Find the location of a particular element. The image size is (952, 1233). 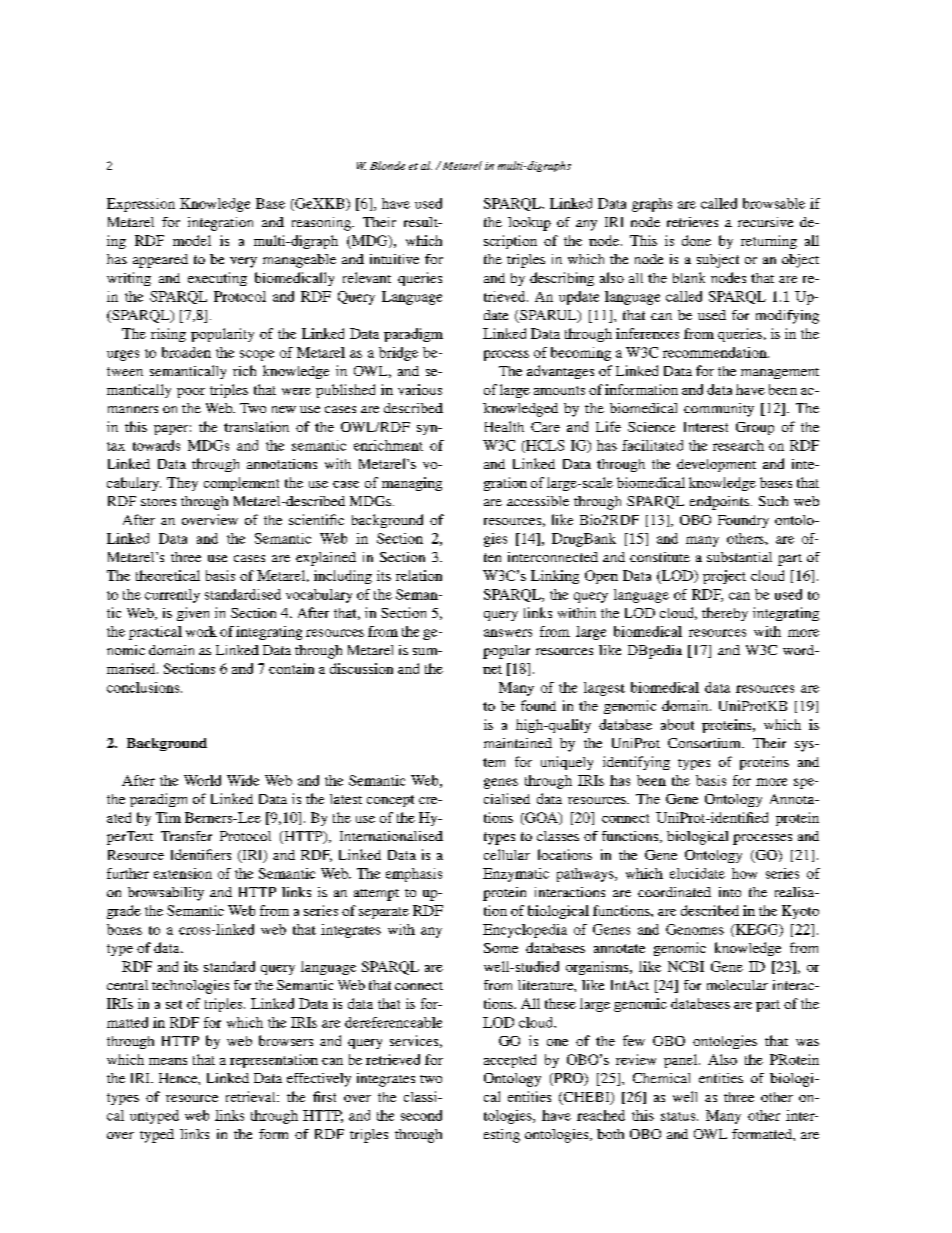

browsable is located at coordinates (774, 203).
